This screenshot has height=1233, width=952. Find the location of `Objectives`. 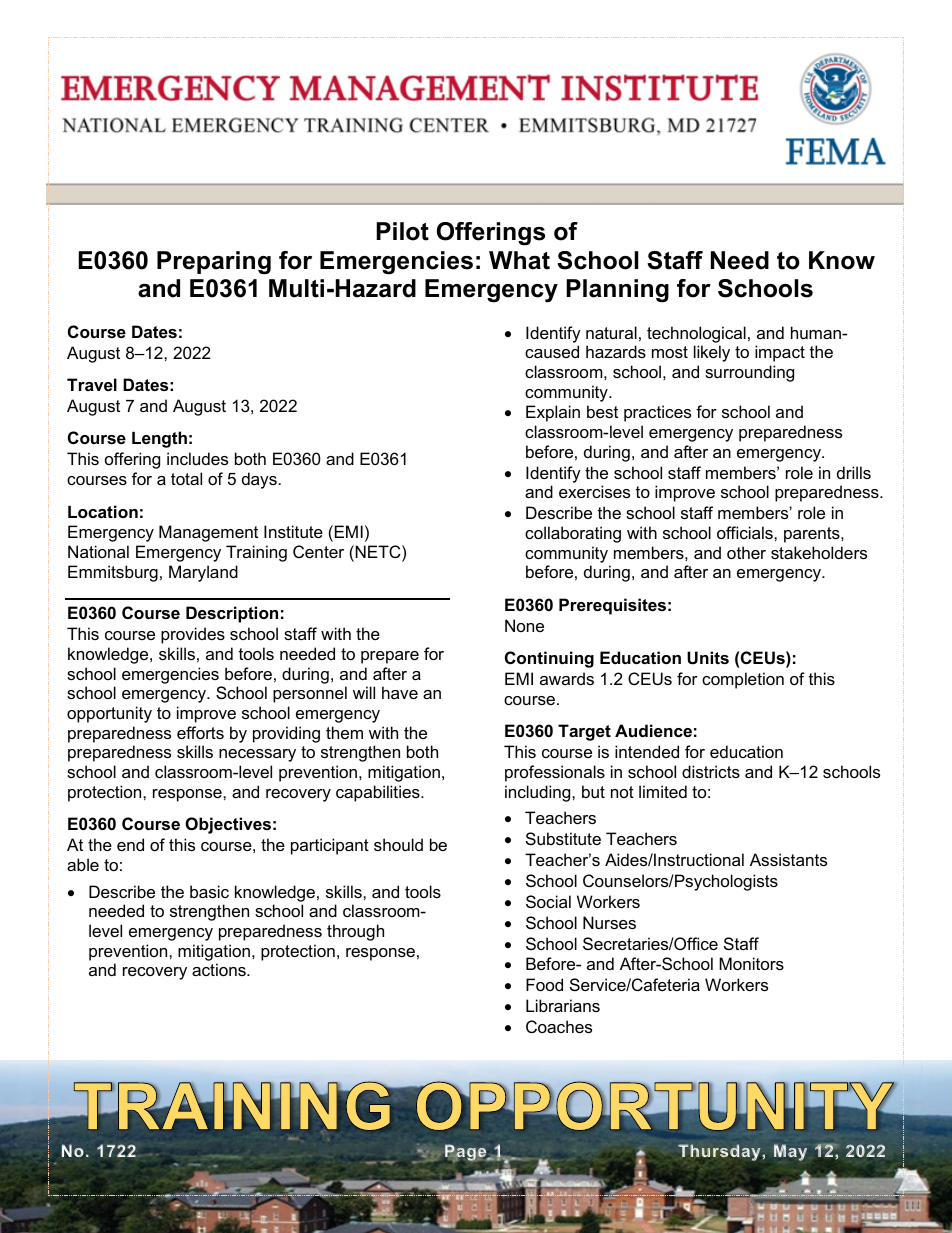

Objectives is located at coordinates (228, 825).
